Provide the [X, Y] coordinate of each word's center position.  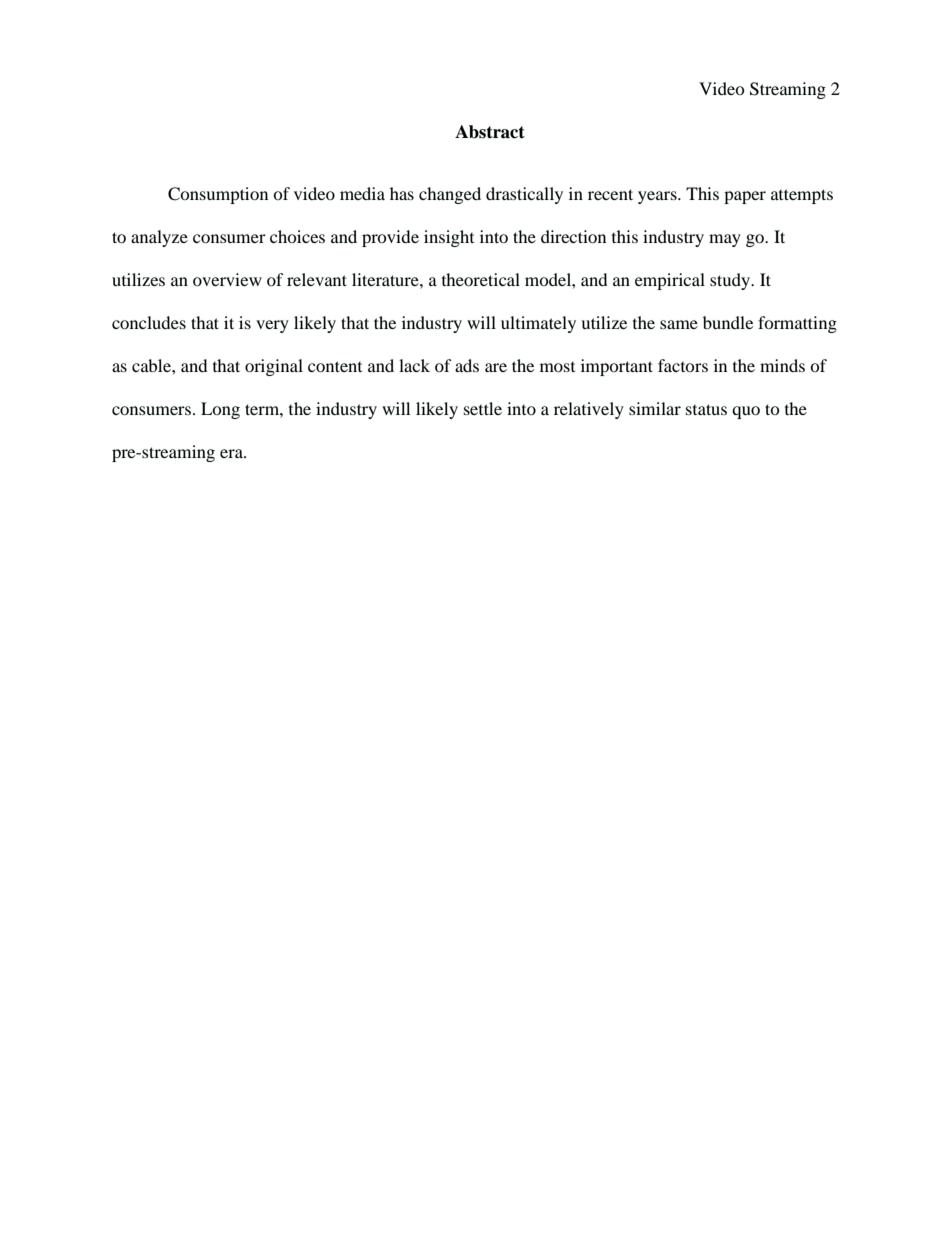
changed [450, 195]
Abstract [490, 132]
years [658, 197]
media [362, 193]
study [731, 281]
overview [227, 279]
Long [220, 410]
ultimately [538, 324]
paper [745, 197]
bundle [728, 322]
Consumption [218, 195]
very [272, 326]
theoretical [481, 279]
